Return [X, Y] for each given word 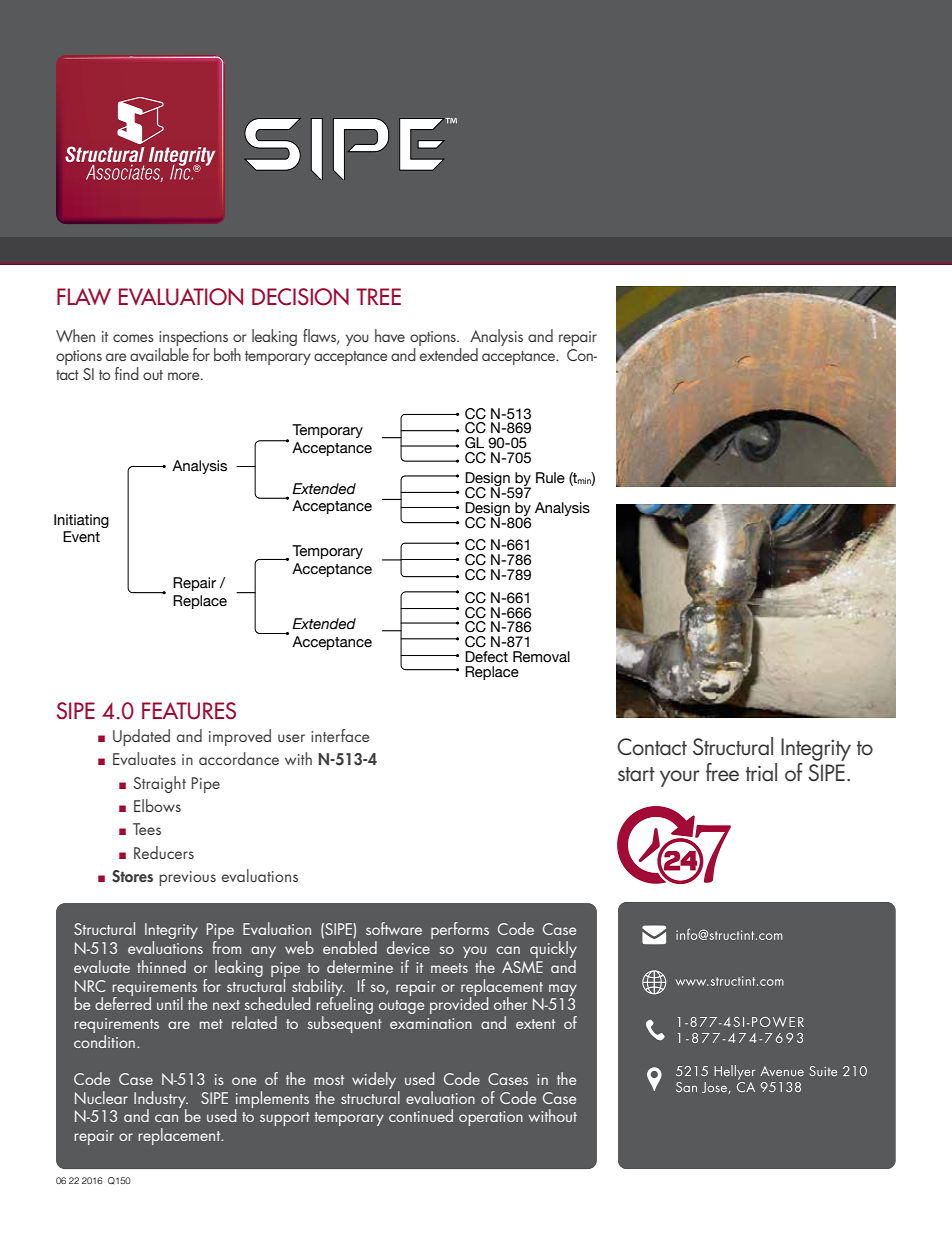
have [390, 335]
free [722, 772]
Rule [550, 478]
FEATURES [189, 711]
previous [187, 878]
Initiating [81, 521]
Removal [541, 657]
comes [133, 338]
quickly [553, 951]
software [394, 928]
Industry [161, 1100]
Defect [486, 657]
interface [340, 735]
